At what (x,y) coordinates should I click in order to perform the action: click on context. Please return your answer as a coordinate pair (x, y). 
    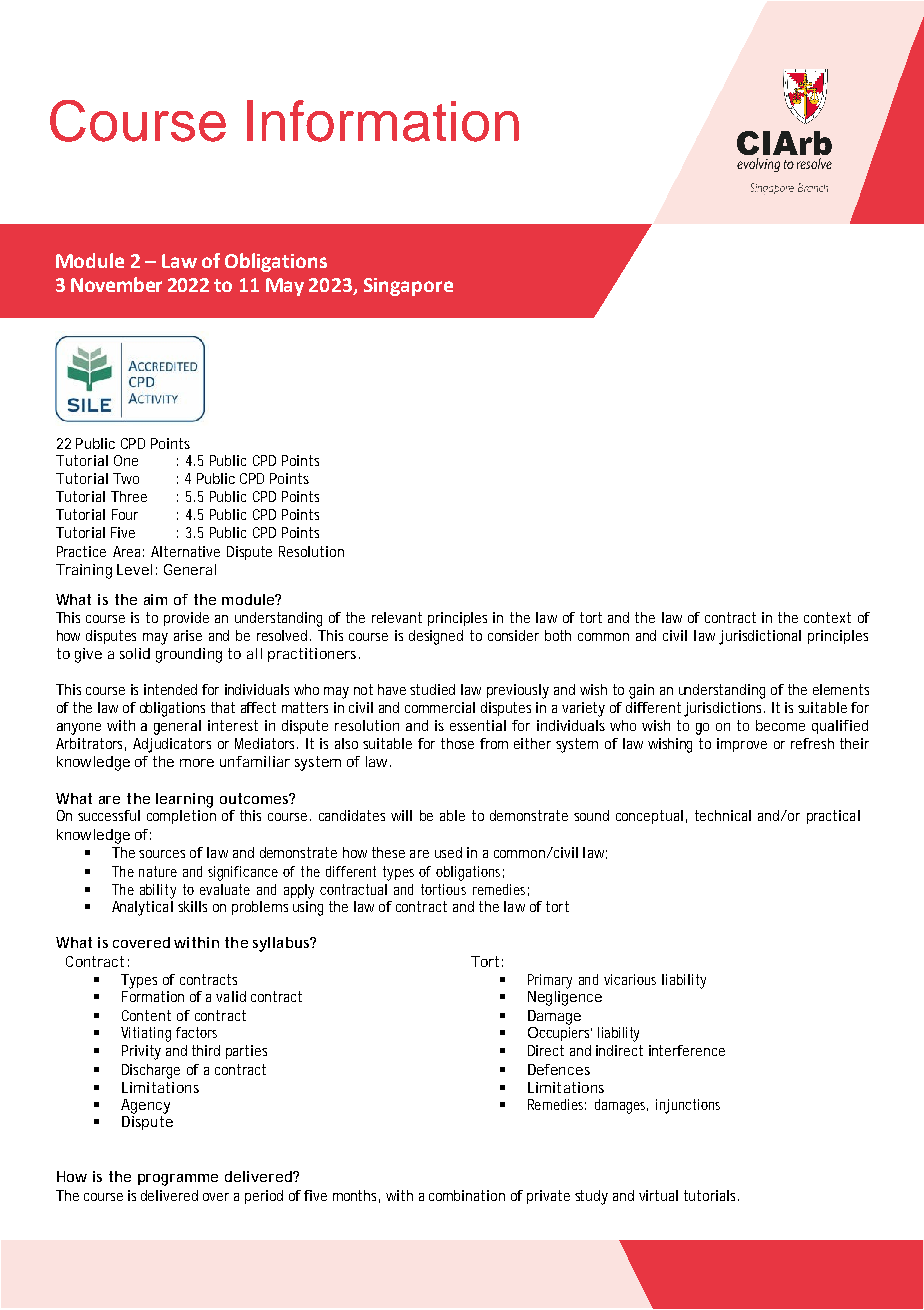
    Looking at the image, I should click on (827, 617).
